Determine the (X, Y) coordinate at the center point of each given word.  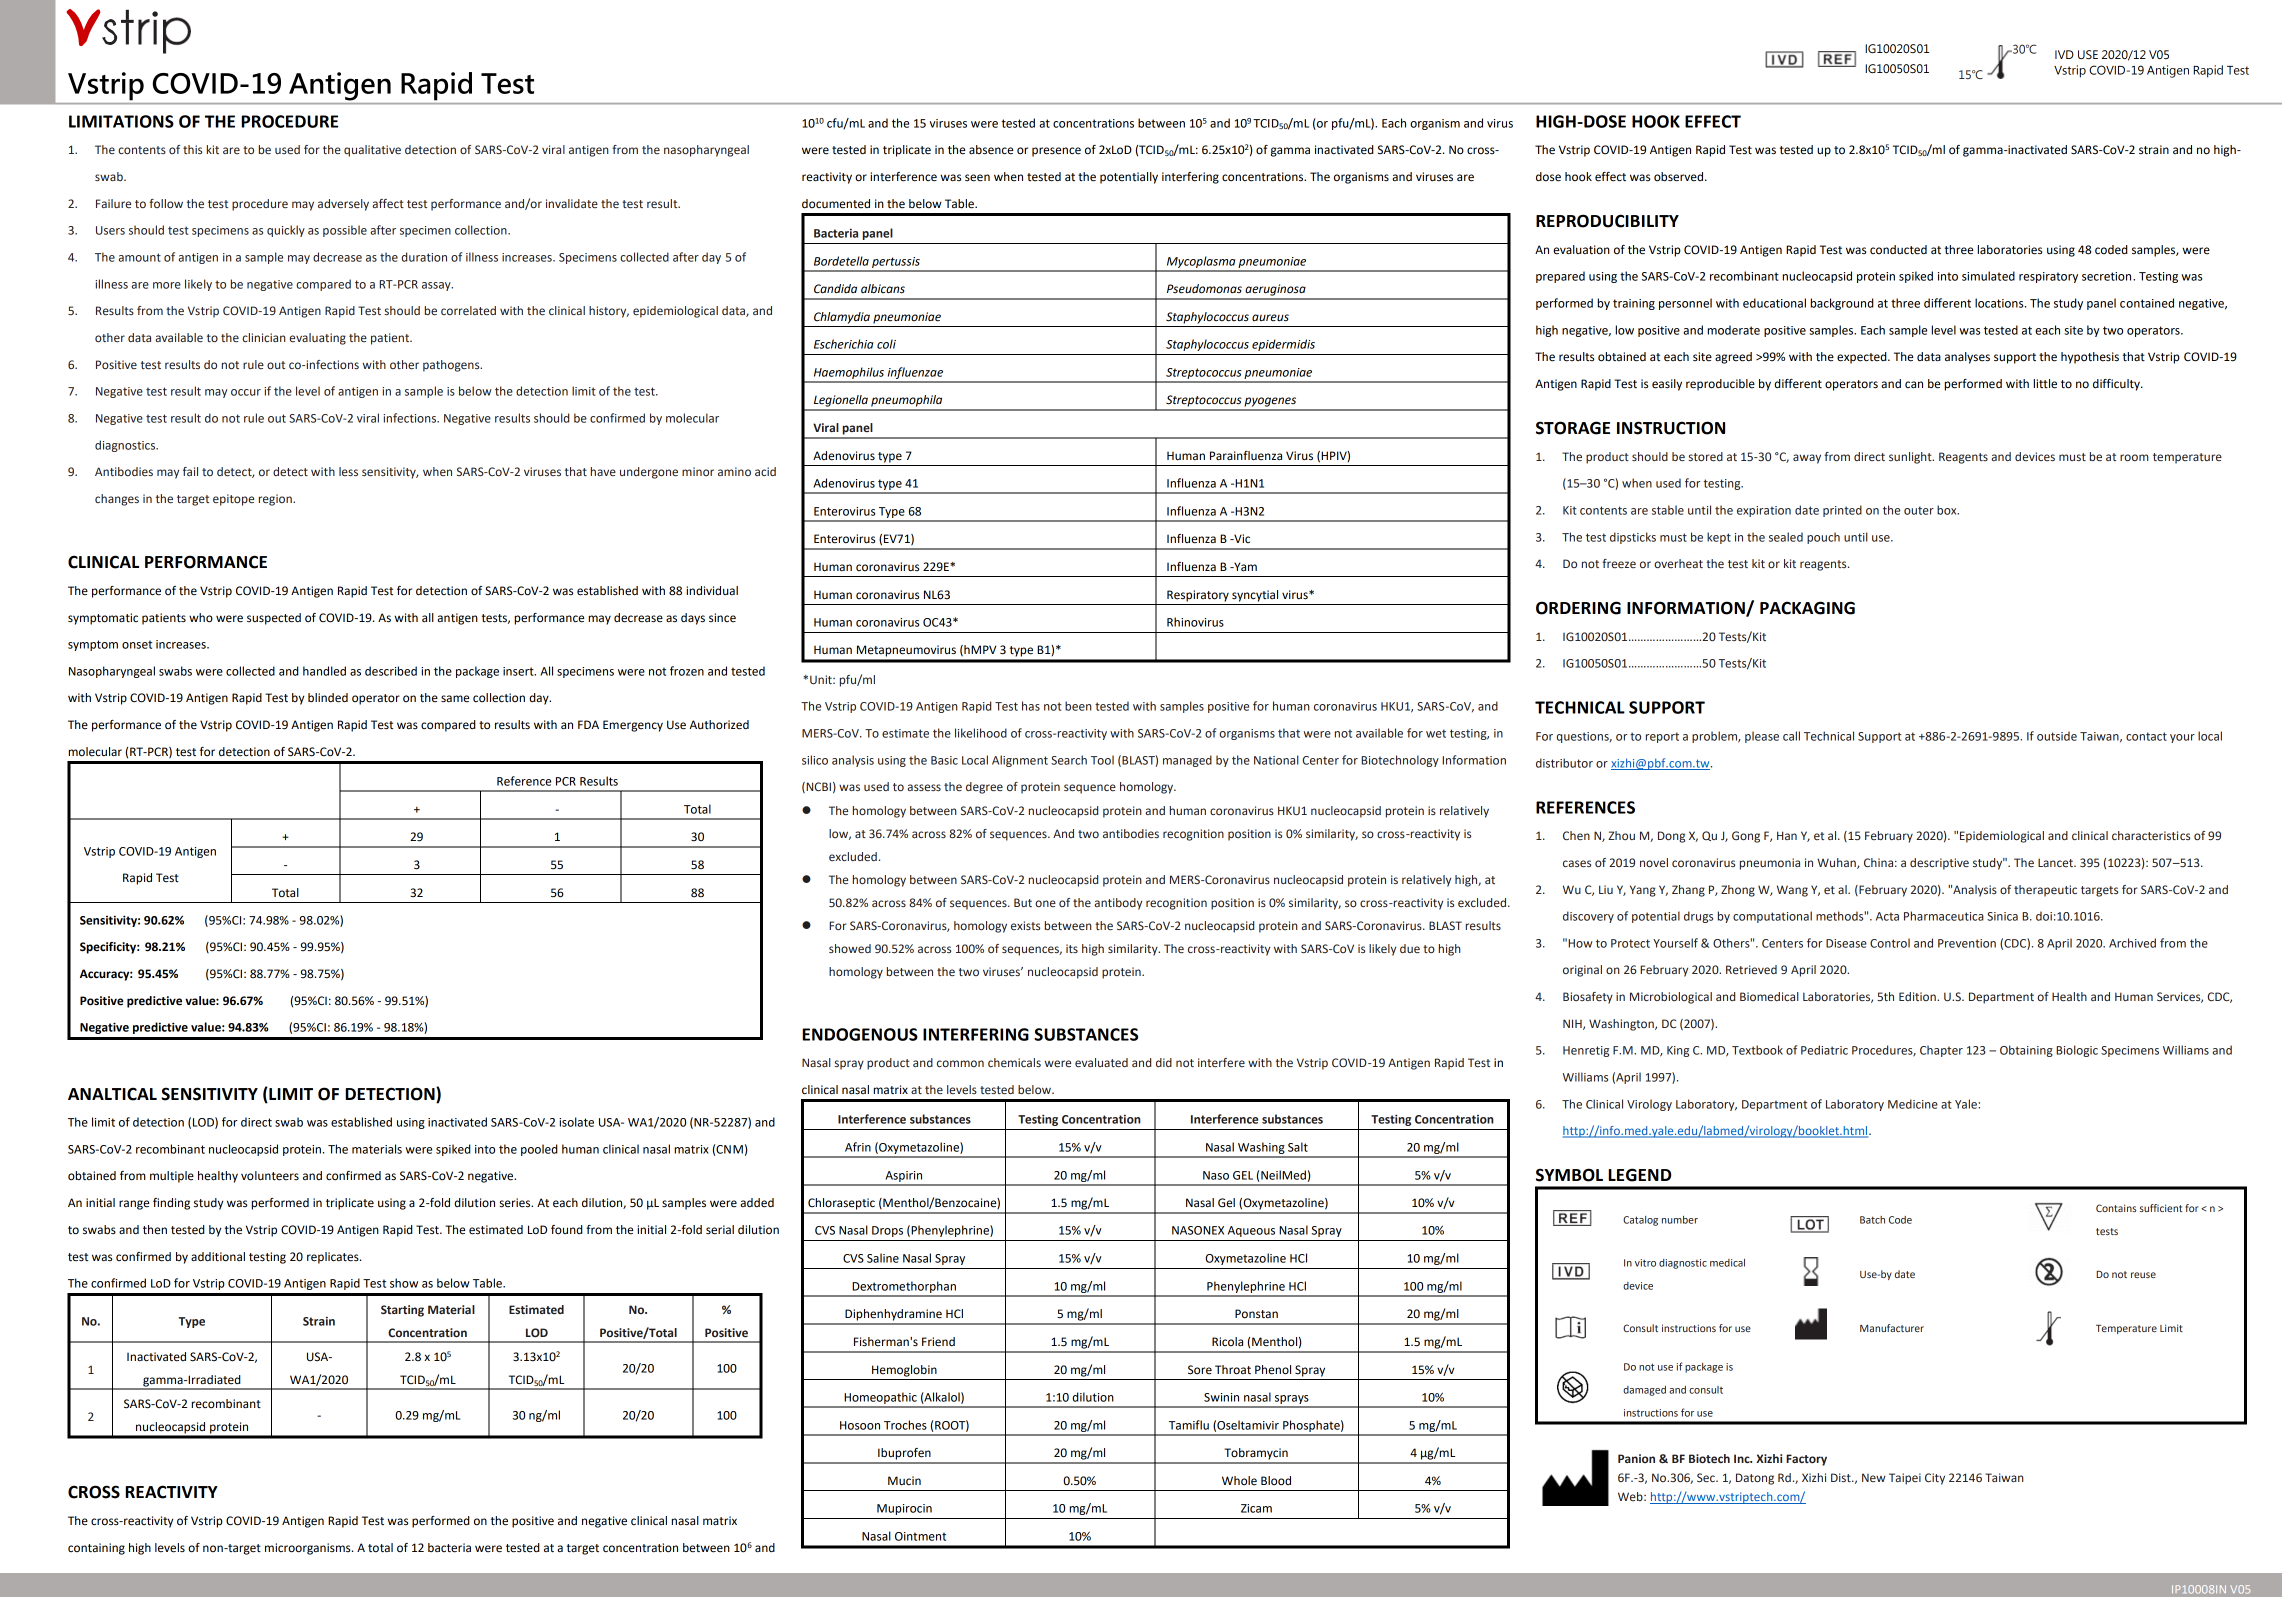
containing (96, 1549)
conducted (1898, 250)
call (1791, 736)
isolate (576, 1122)
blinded (328, 698)
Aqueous (1251, 1231)
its (1072, 948)
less (348, 471)
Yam (1244, 566)
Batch (1872, 1220)
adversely (343, 205)
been (1078, 706)
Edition (1918, 996)
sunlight (1911, 458)
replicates (334, 1258)
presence (1056, 152)
